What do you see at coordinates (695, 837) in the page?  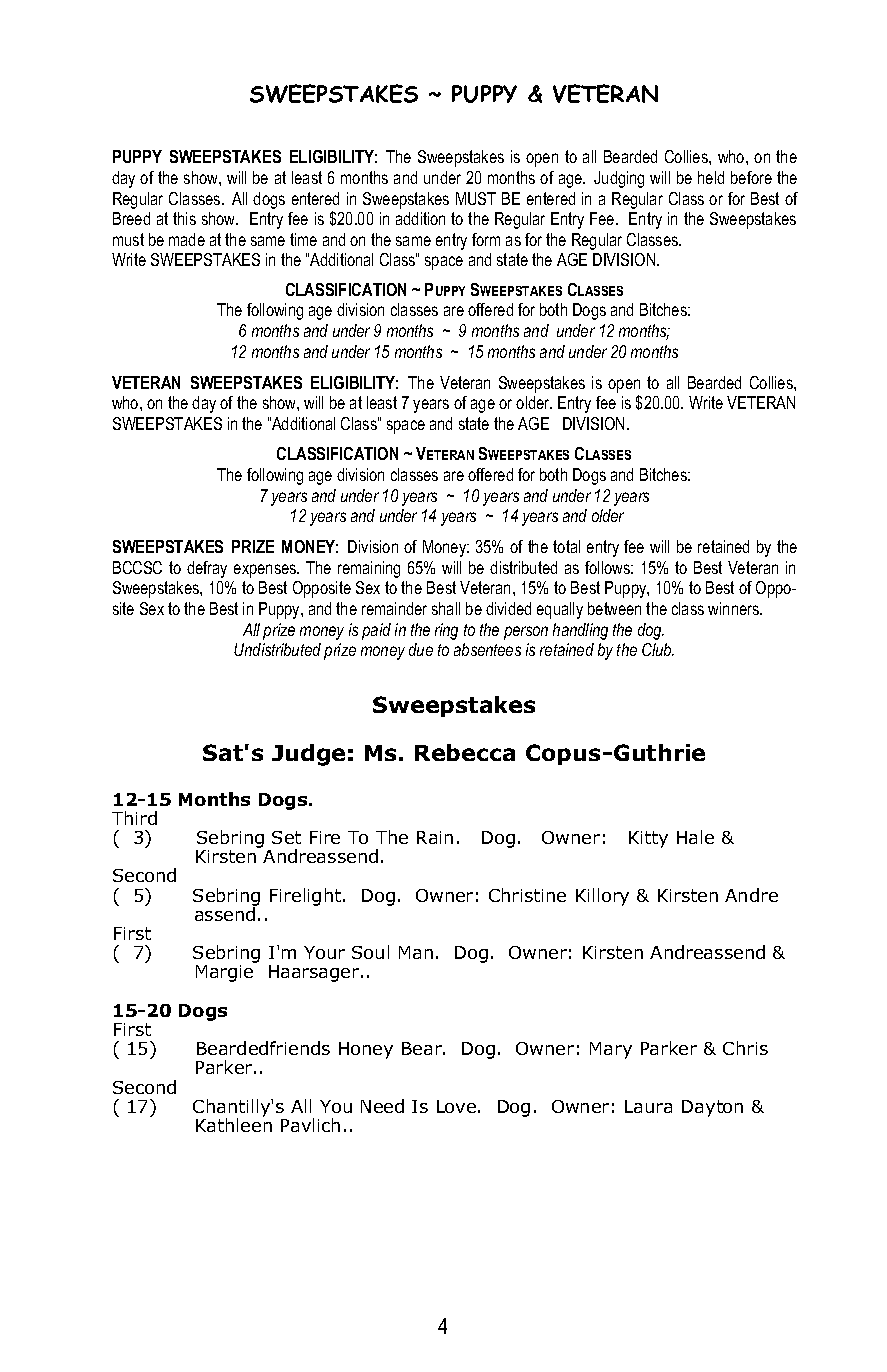 I see `Hale` at bounding box center [695, 837].
